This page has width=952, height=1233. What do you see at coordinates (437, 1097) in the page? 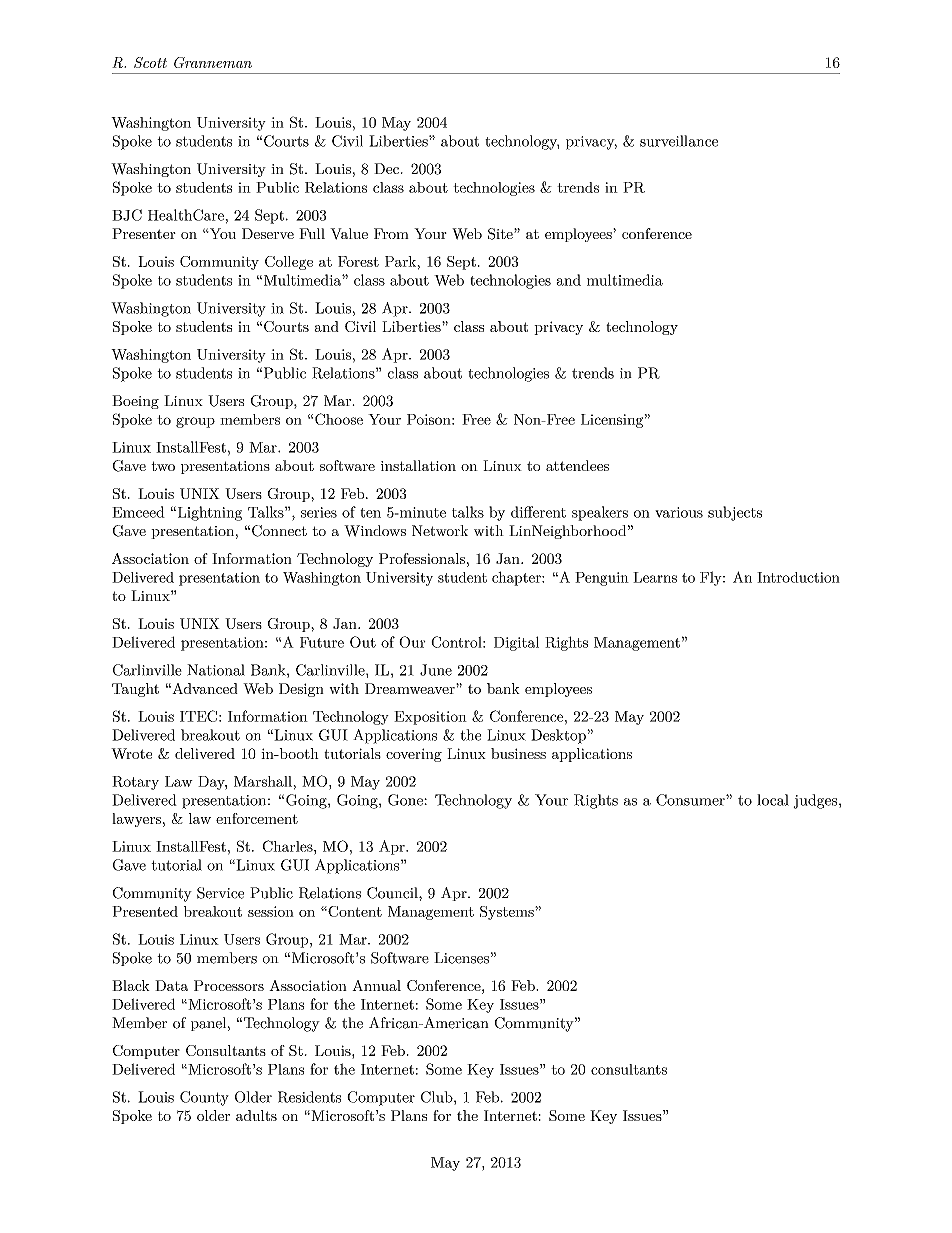
I see `Club` at bounding box center [437, 1097].
